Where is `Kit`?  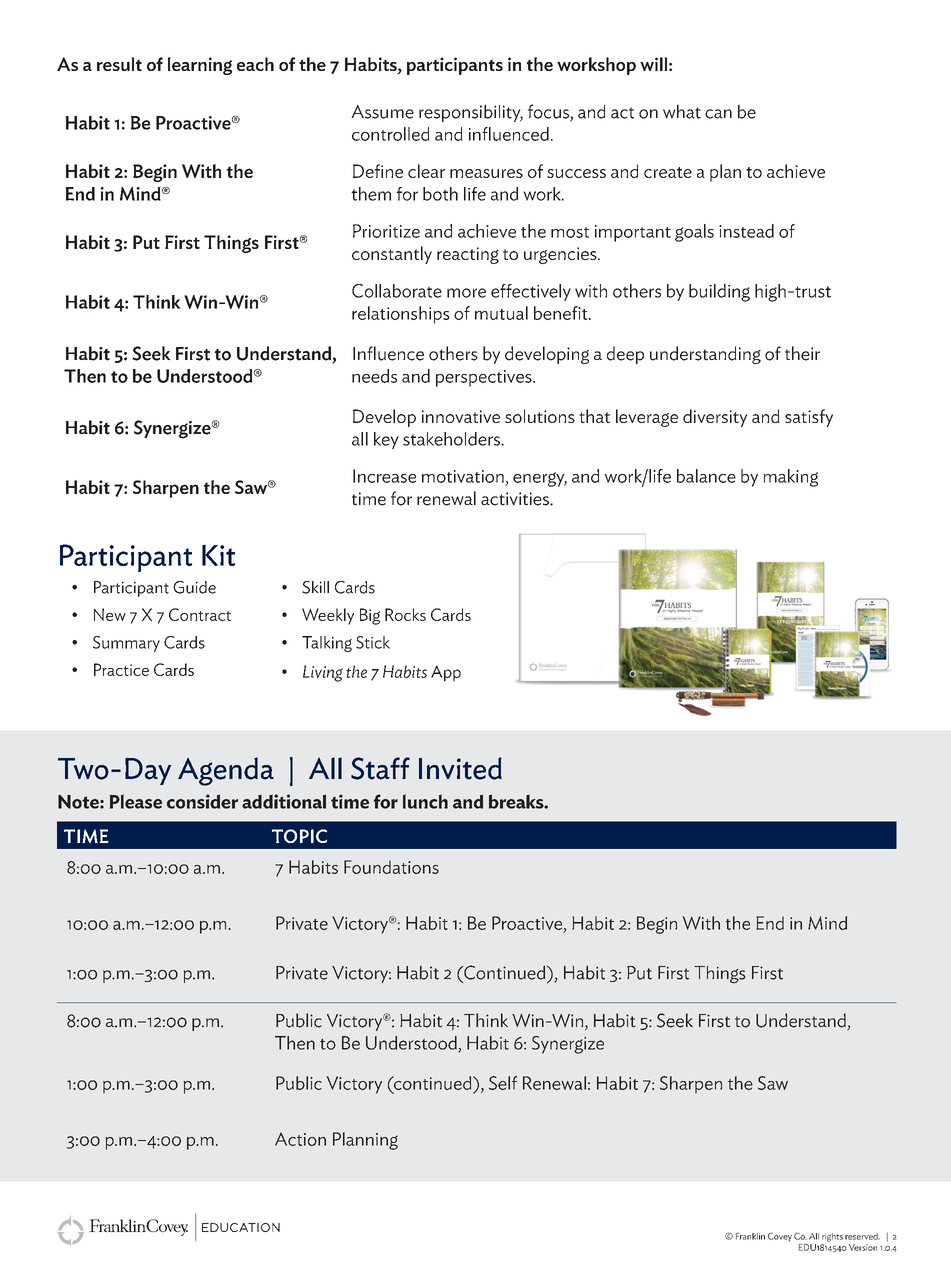 Kit is located at coordinates (218, 555).
